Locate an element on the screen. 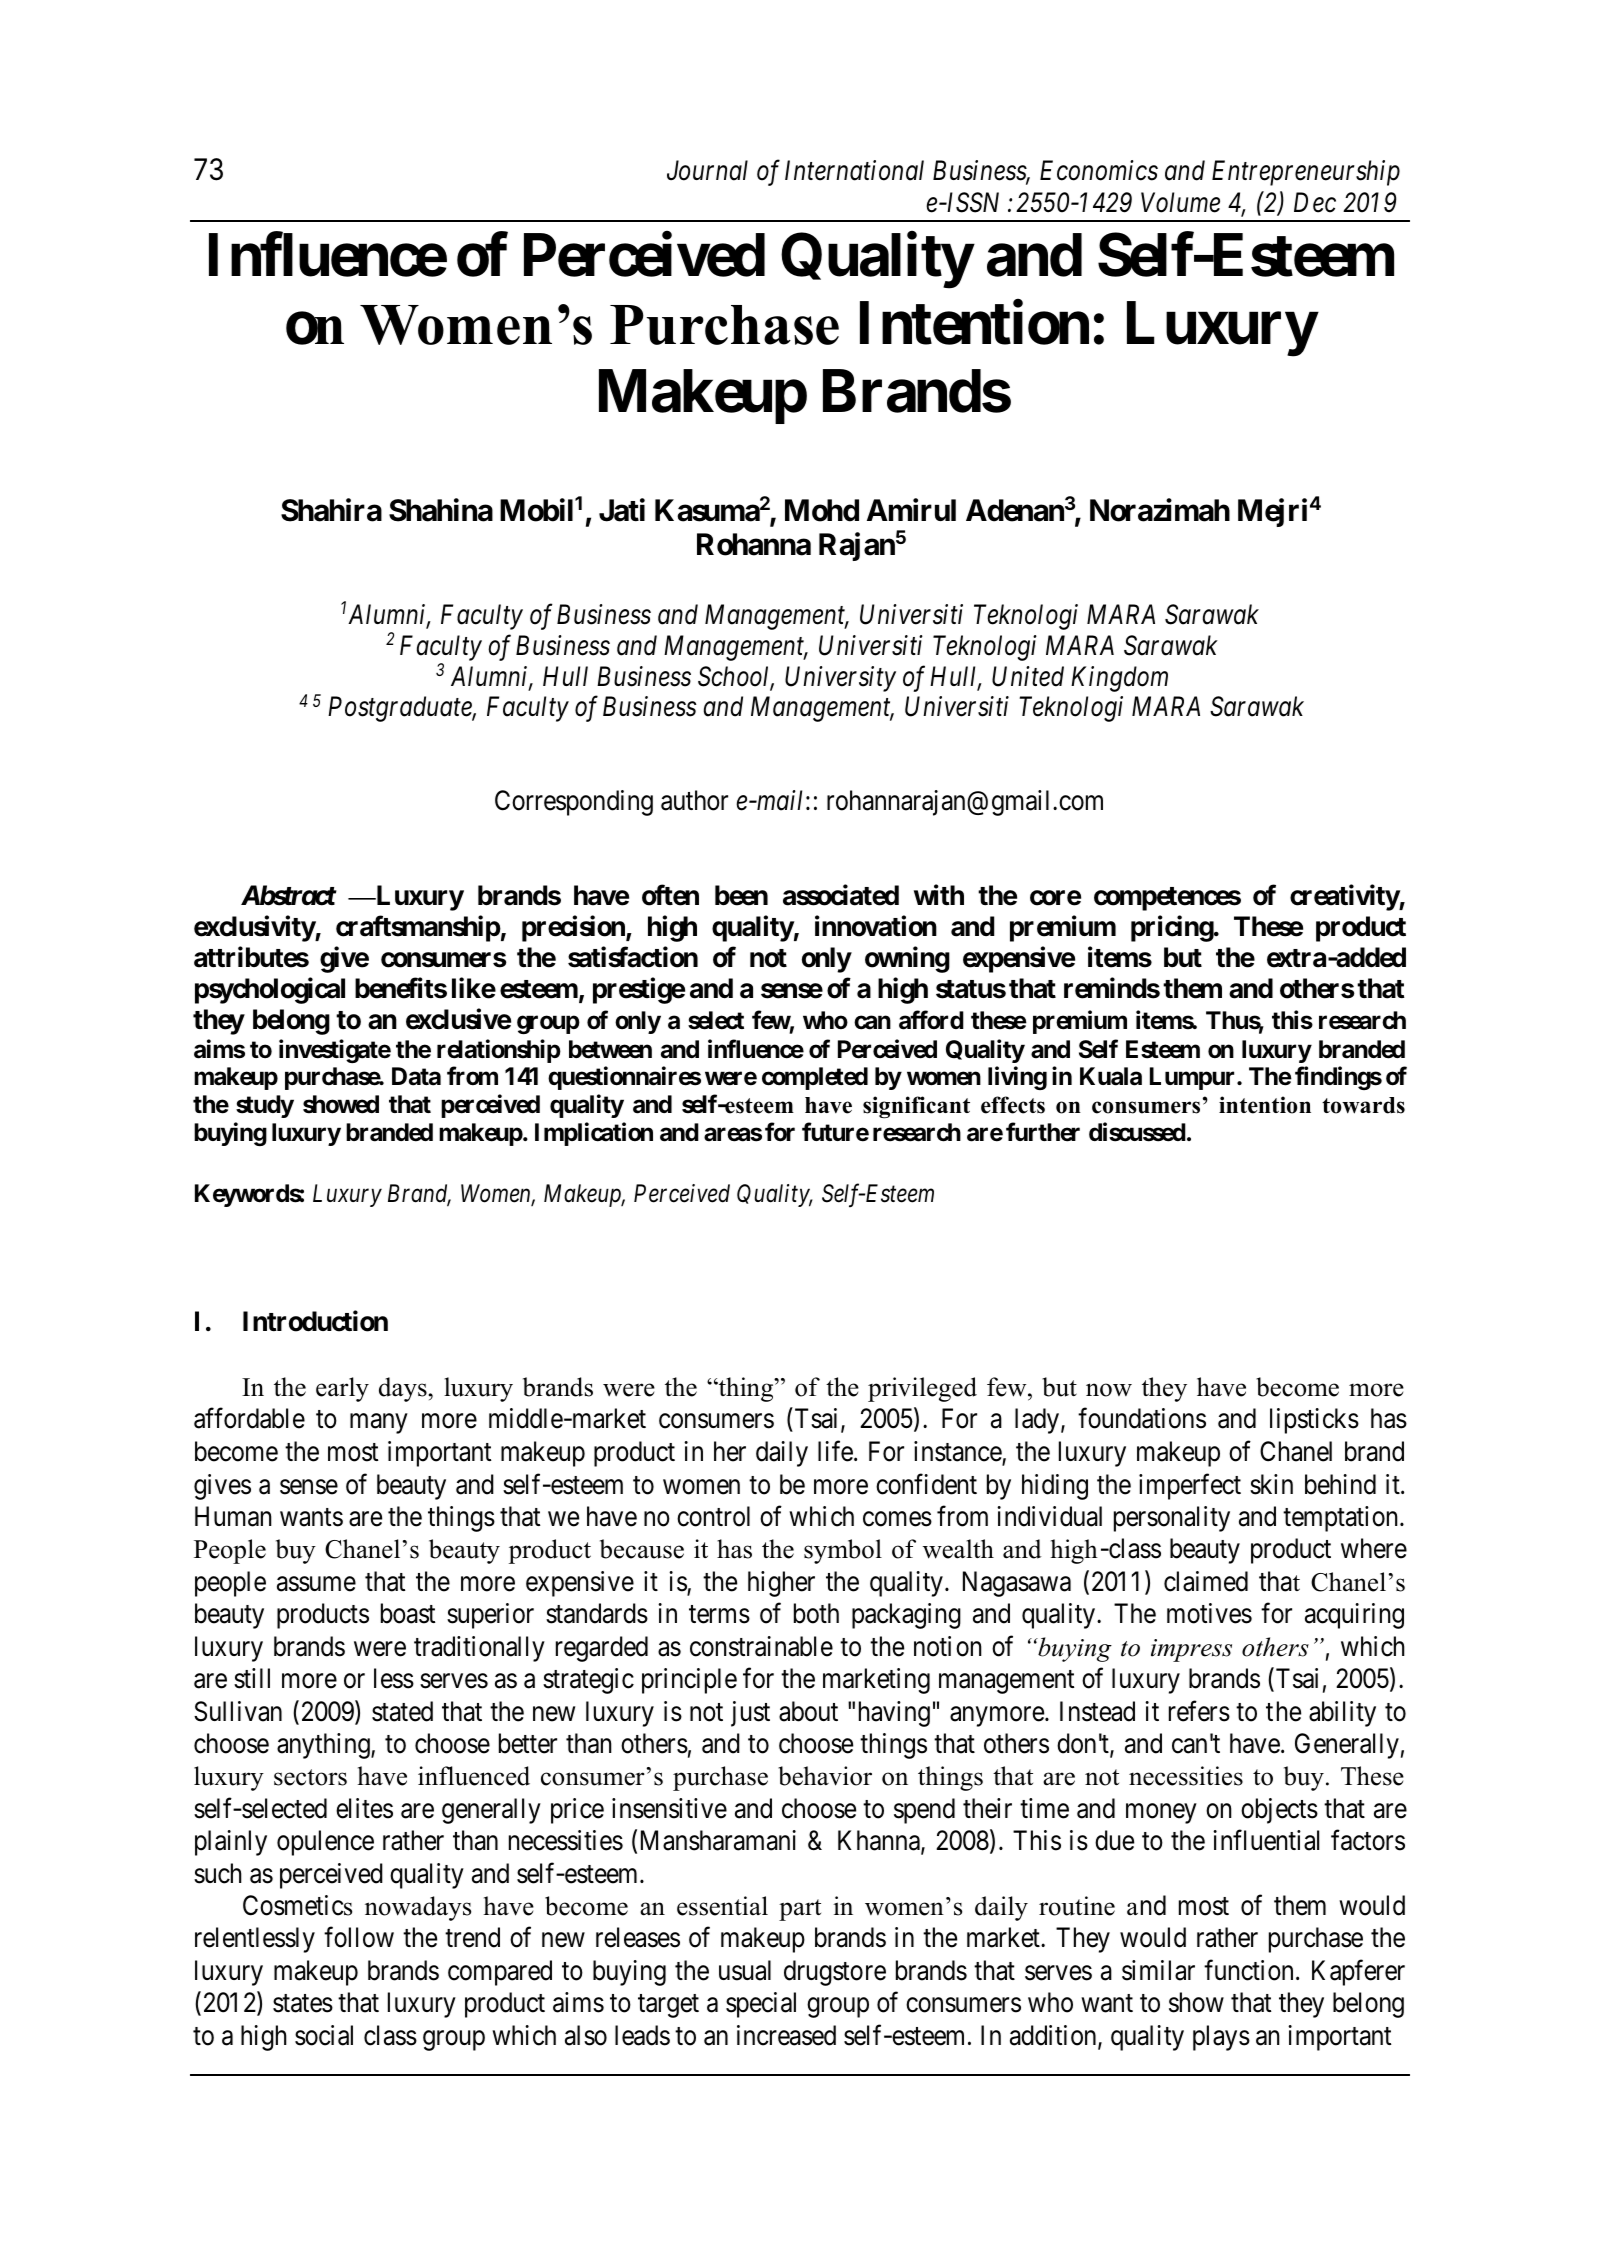 Image resolution: width=1599 pixels, height=2262 pixels. lipsticks is located at coordinates (1314, 1421).
